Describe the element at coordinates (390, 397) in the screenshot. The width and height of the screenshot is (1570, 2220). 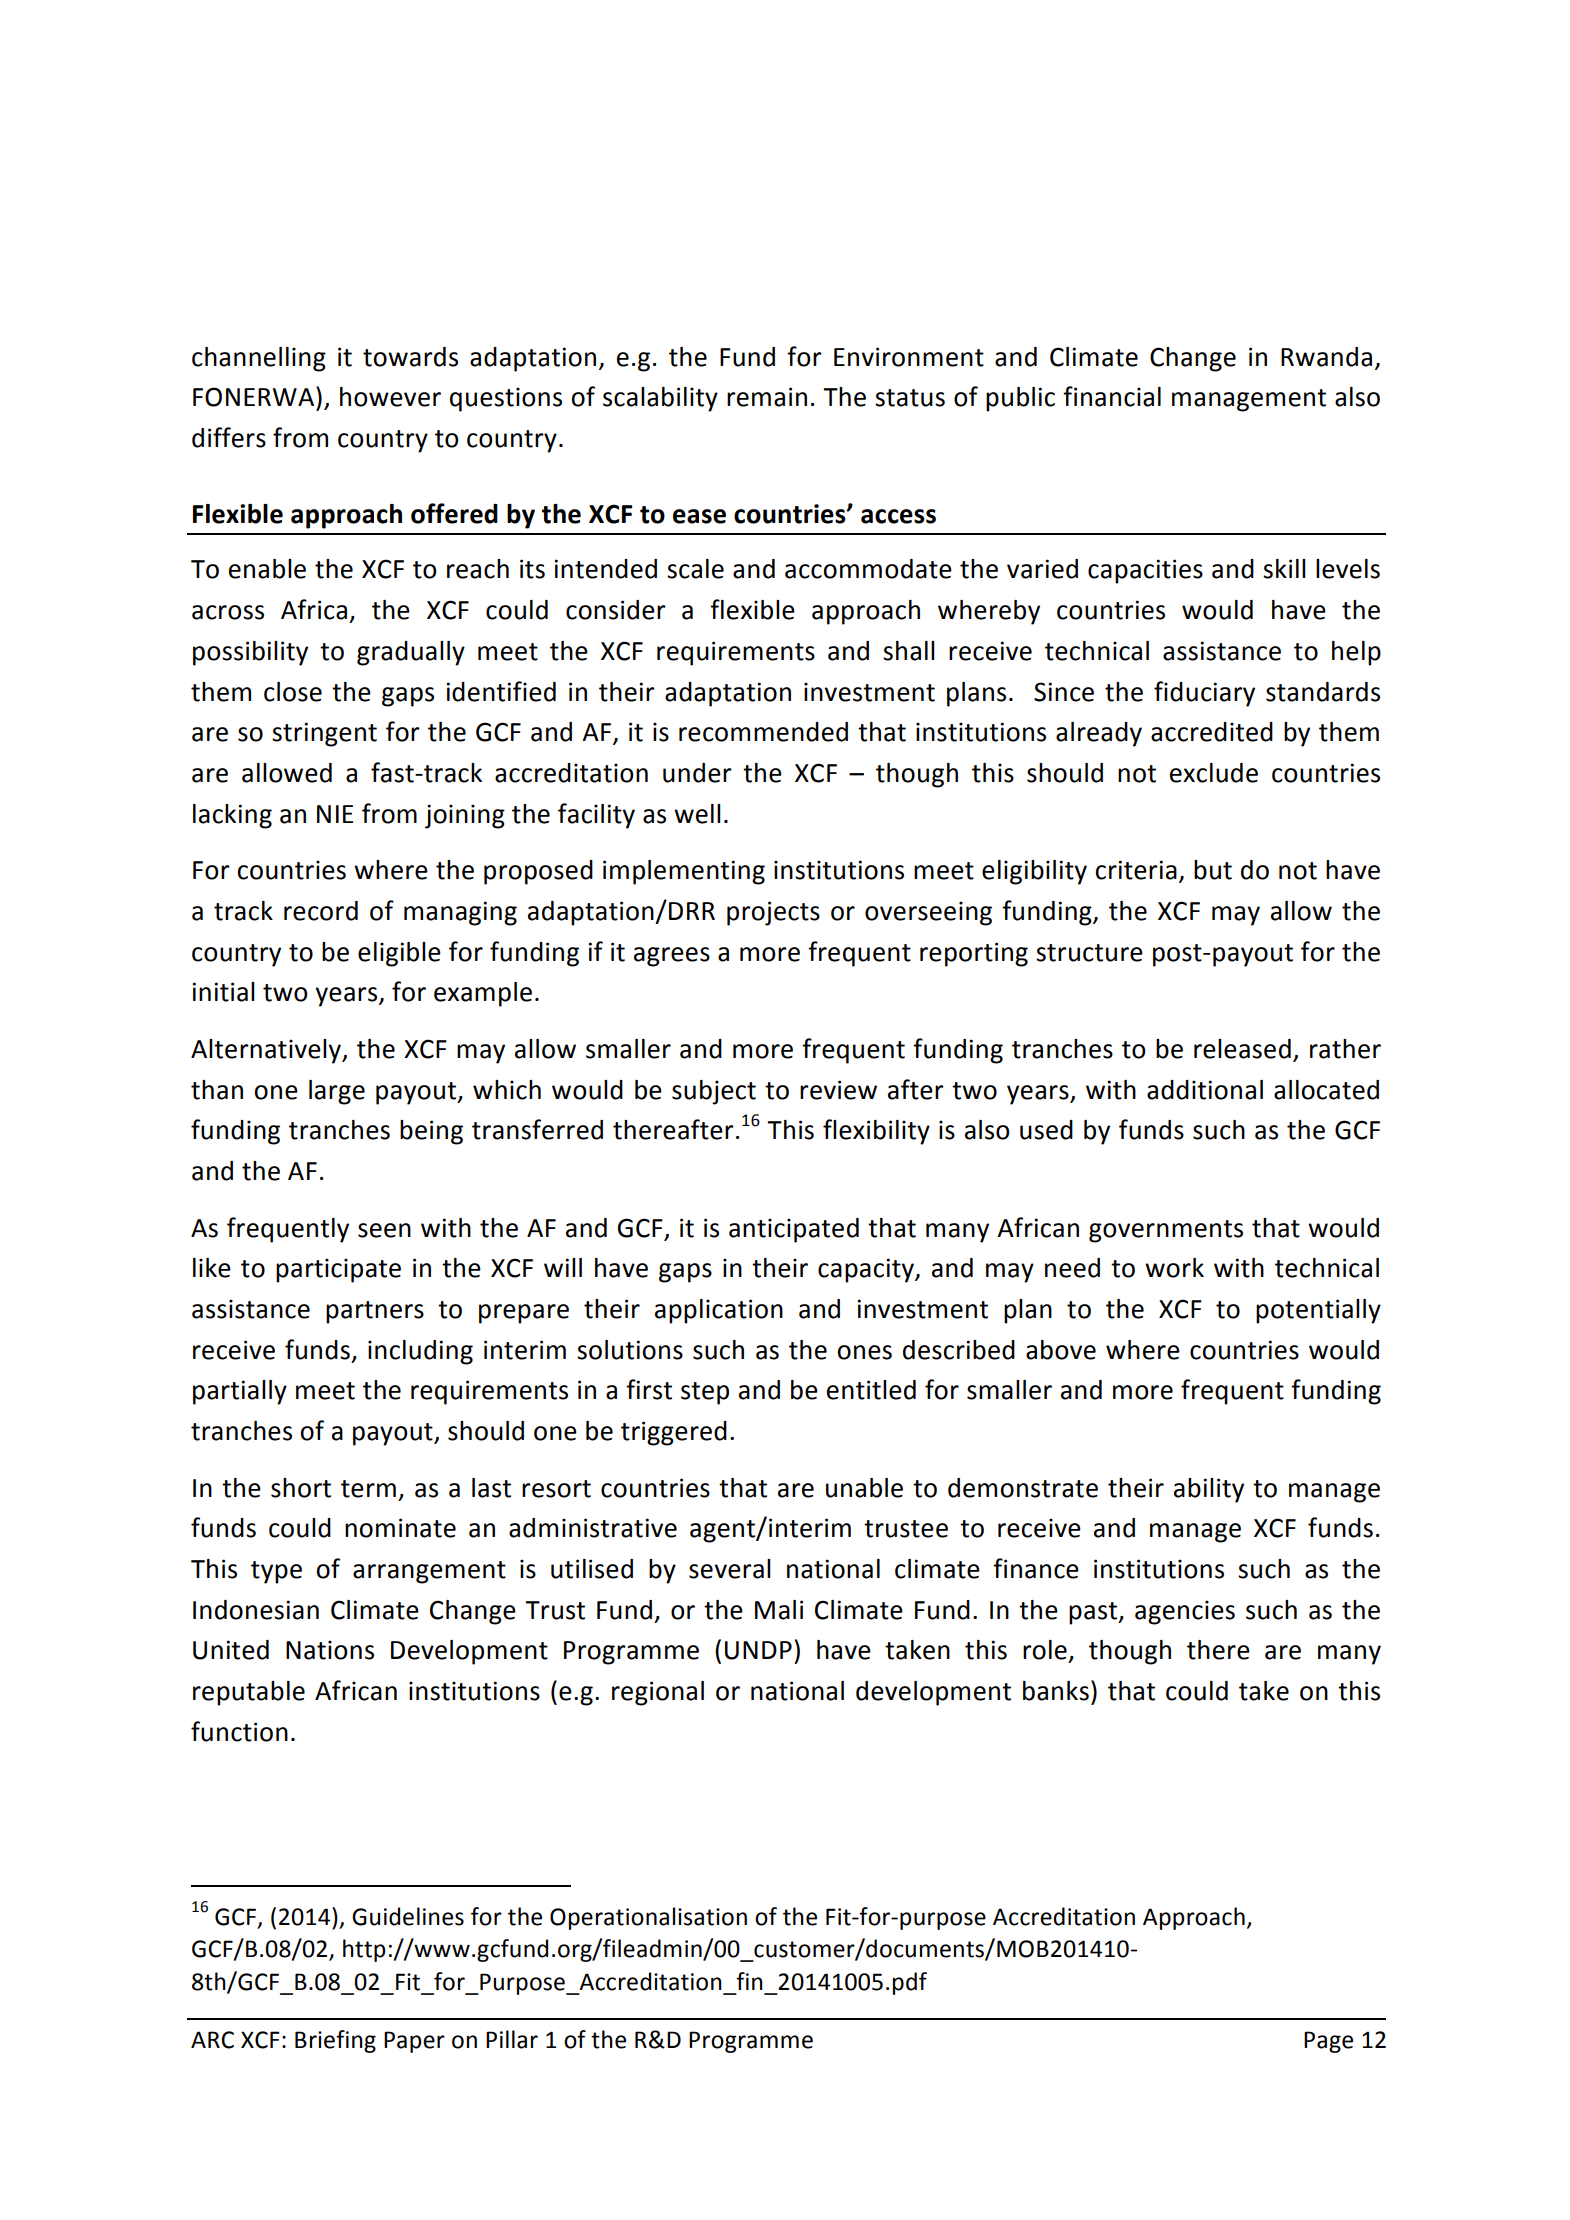
I see `however` at that location.
